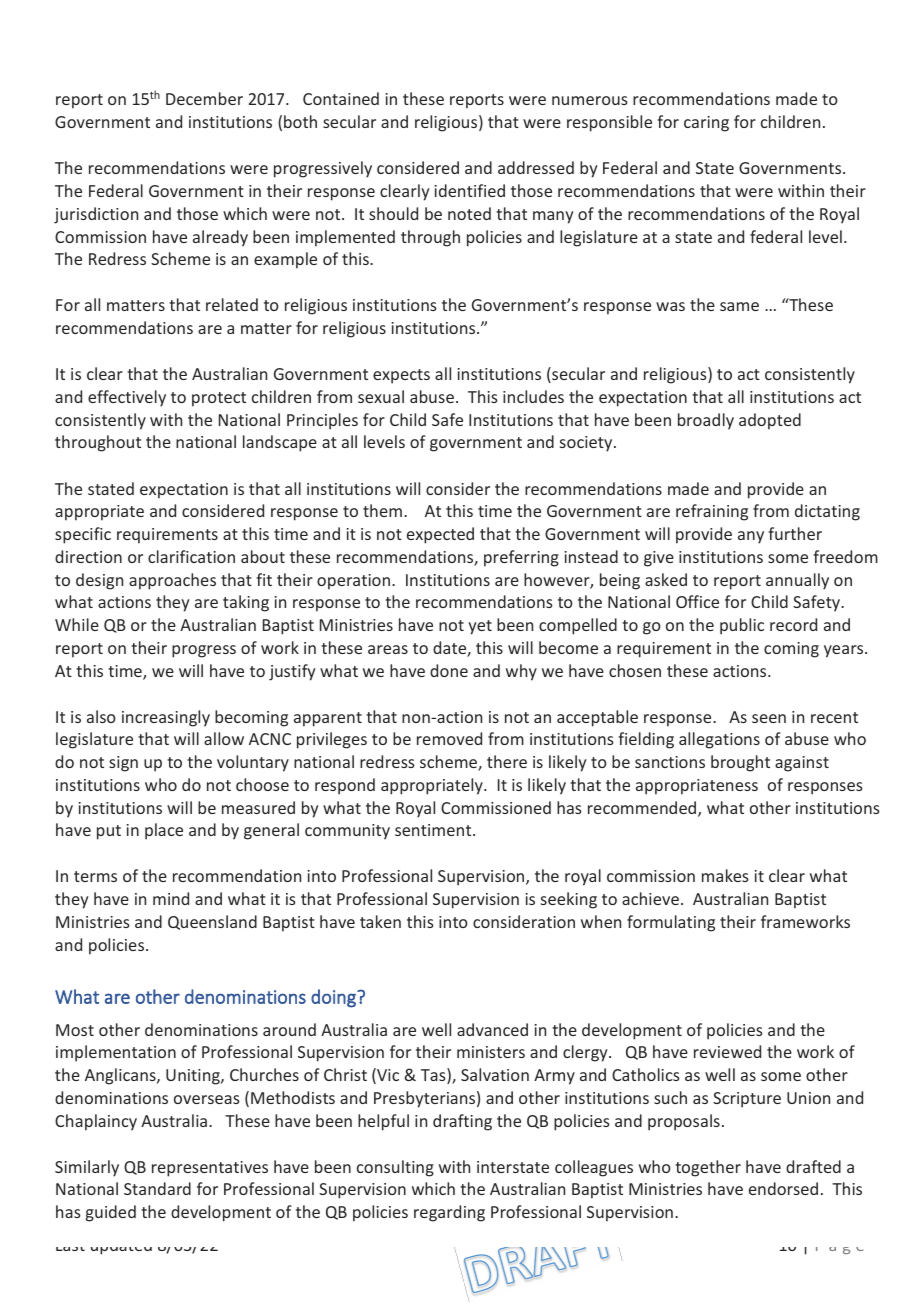 The image size is (924, 1308). What do you see at coordinates (191, 556) in the screenshot?
I see `clarification` at bounding box center [191, 556].
